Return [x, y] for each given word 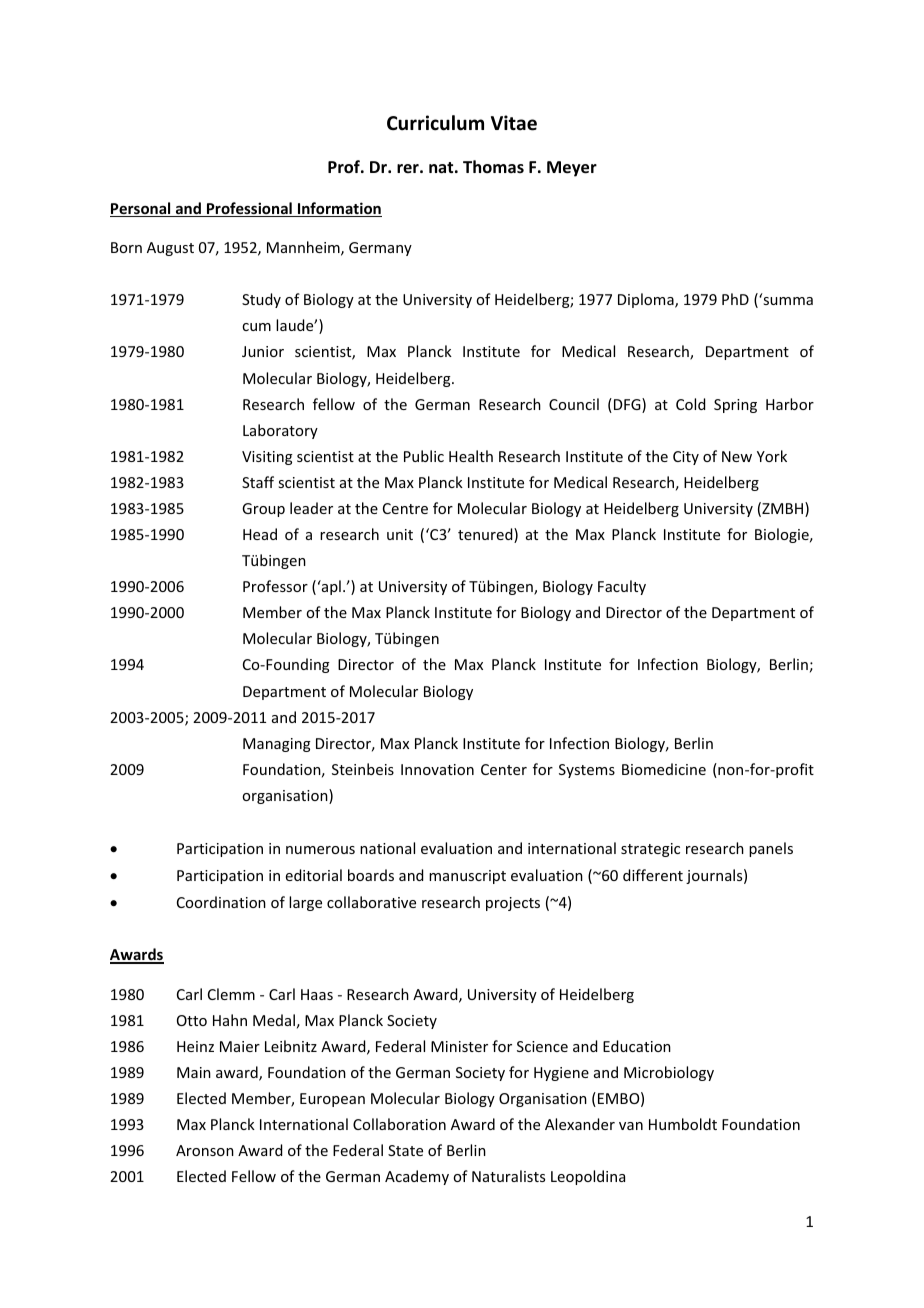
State [405, 1150]
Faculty [622, 587]
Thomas [493, 166]
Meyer [572, 169]
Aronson [205, 1150]
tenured [486, 535]
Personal [141, 209]
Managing [277, 745]
